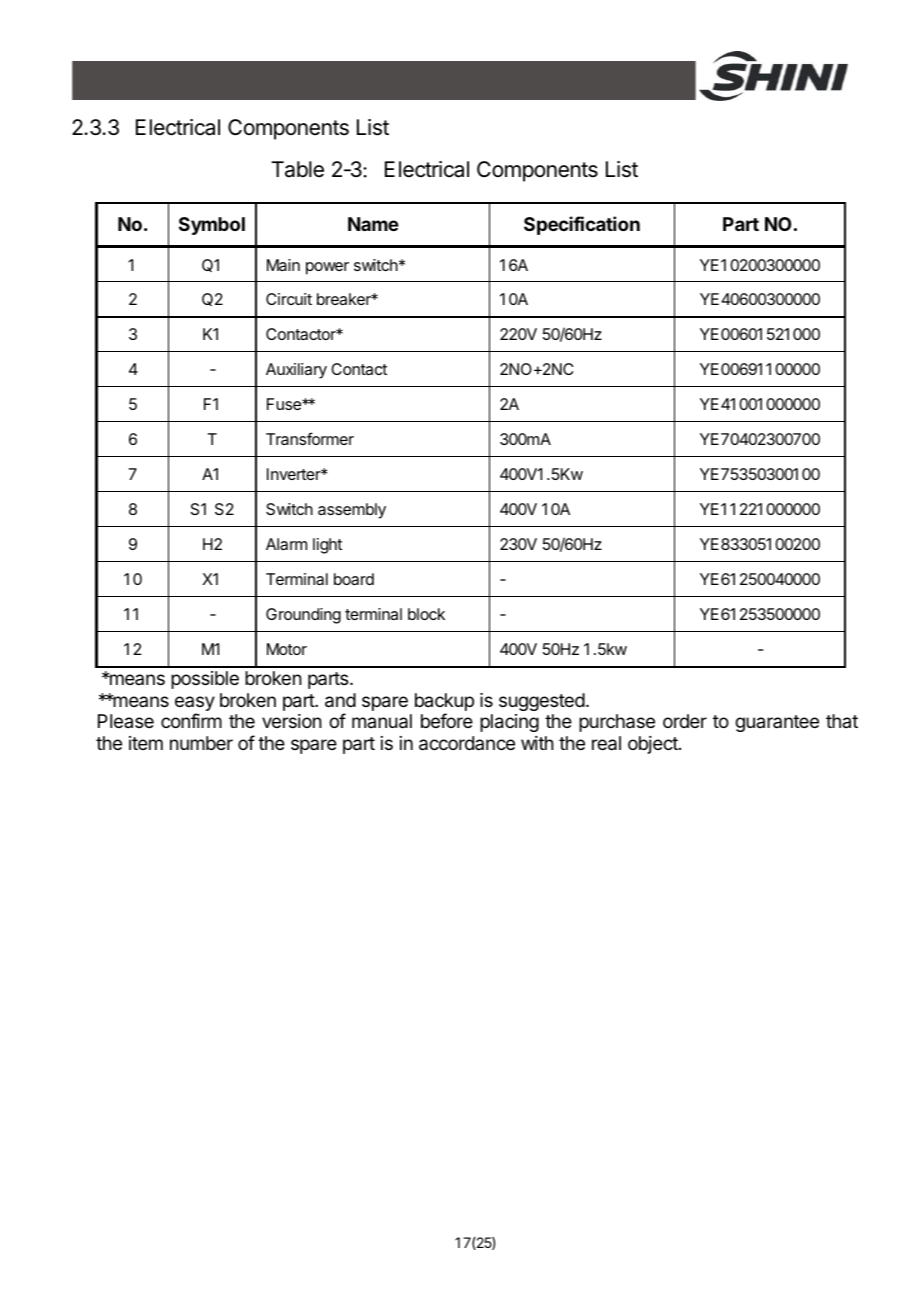 The width and height of the screenshot is (924, 1307). What do you see at coordinates (426, 614) in the screenshot?
I see `block` at bounding box center [426, 614].
